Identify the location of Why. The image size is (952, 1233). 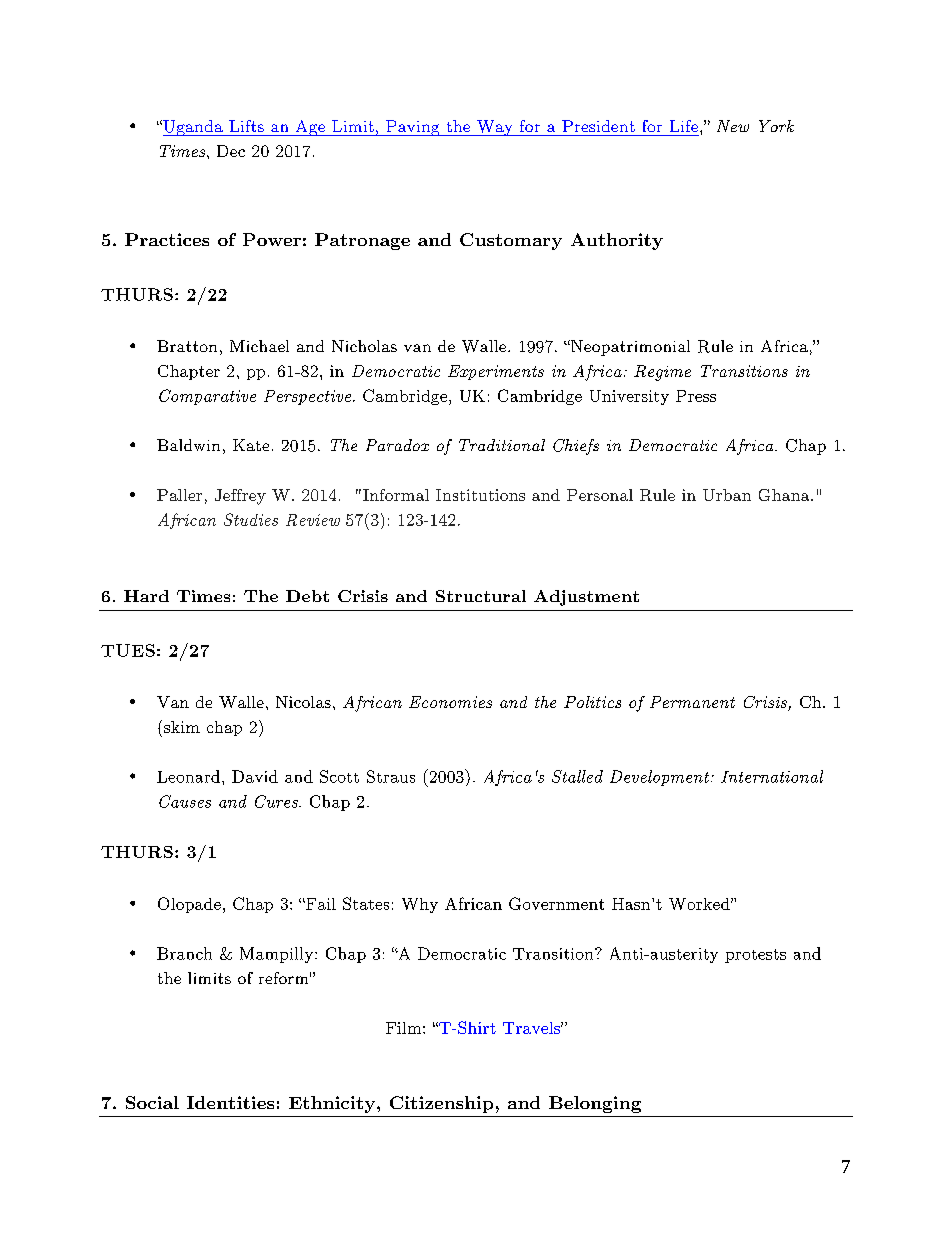
(420, 905).
